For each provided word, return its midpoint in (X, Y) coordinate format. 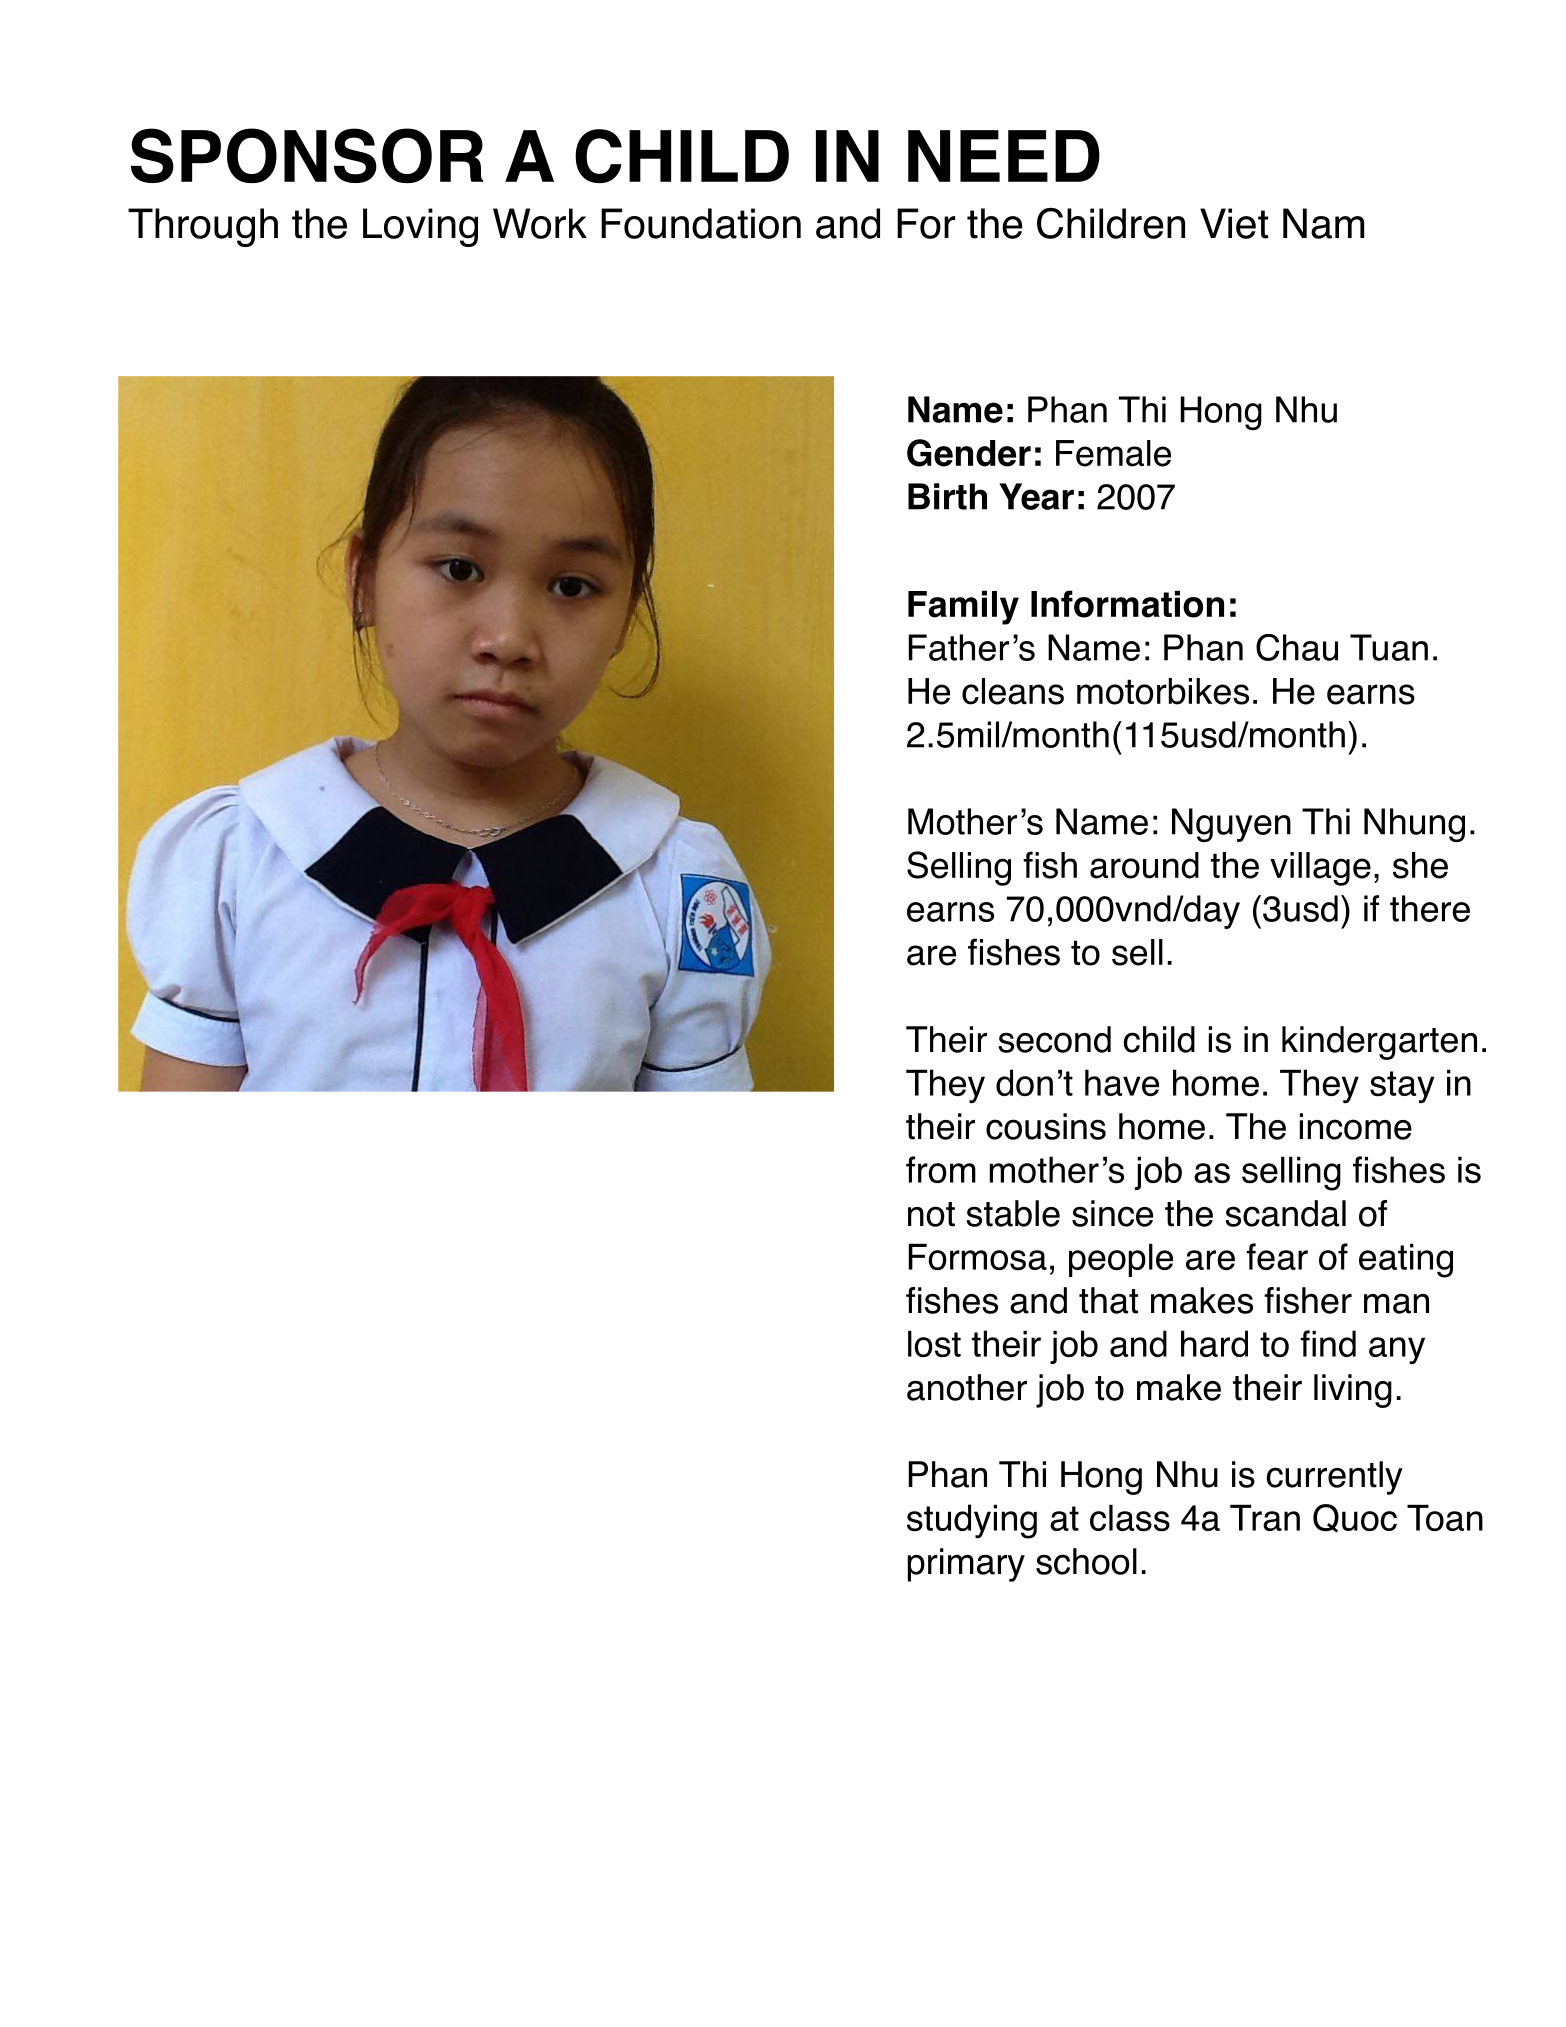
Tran (1265, 1517)
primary (966, 1565)
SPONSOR (307, 155)
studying (972, 1521)
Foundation (701, 223)
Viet (1234, 223)
